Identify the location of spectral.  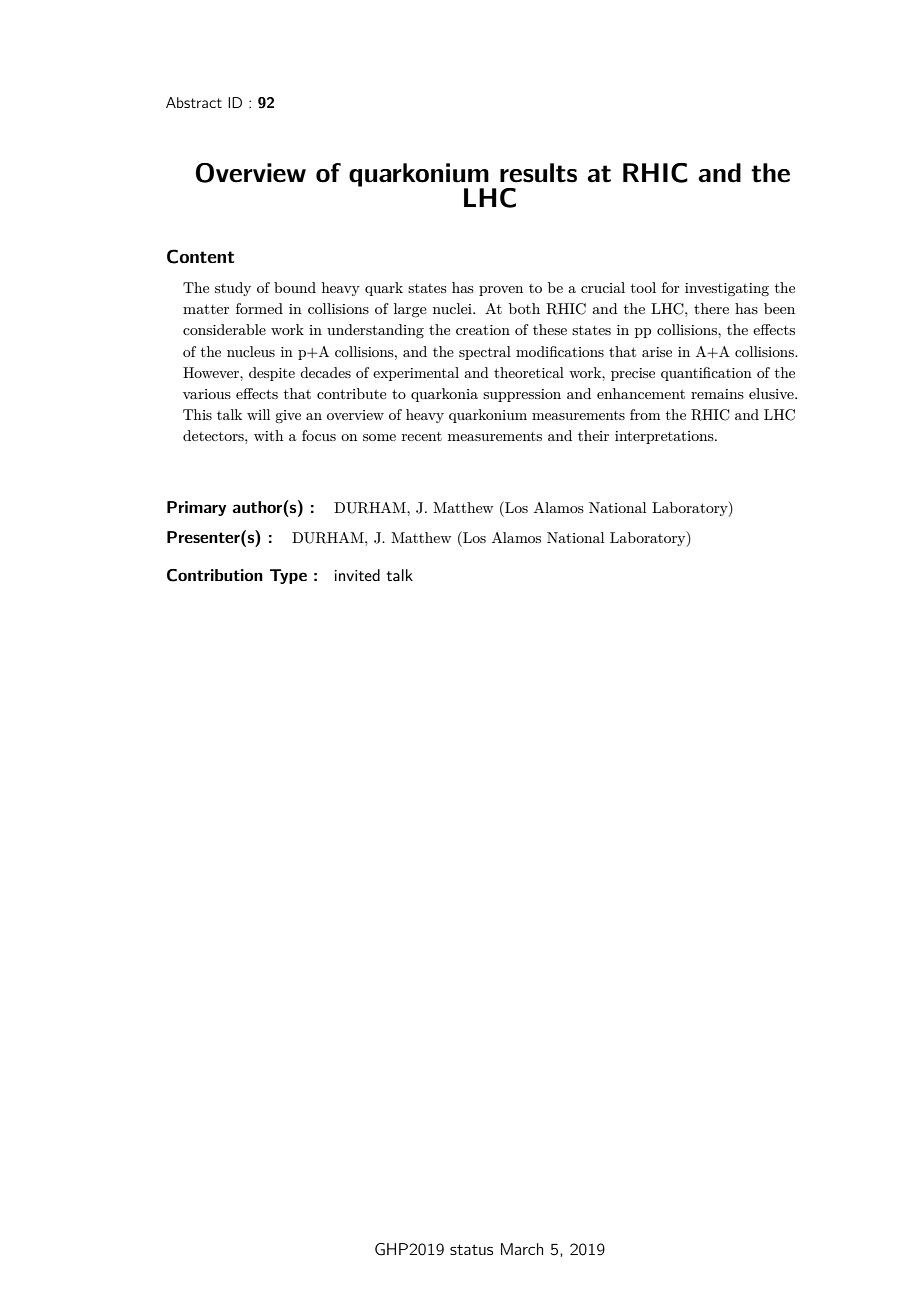
(485, 353).
